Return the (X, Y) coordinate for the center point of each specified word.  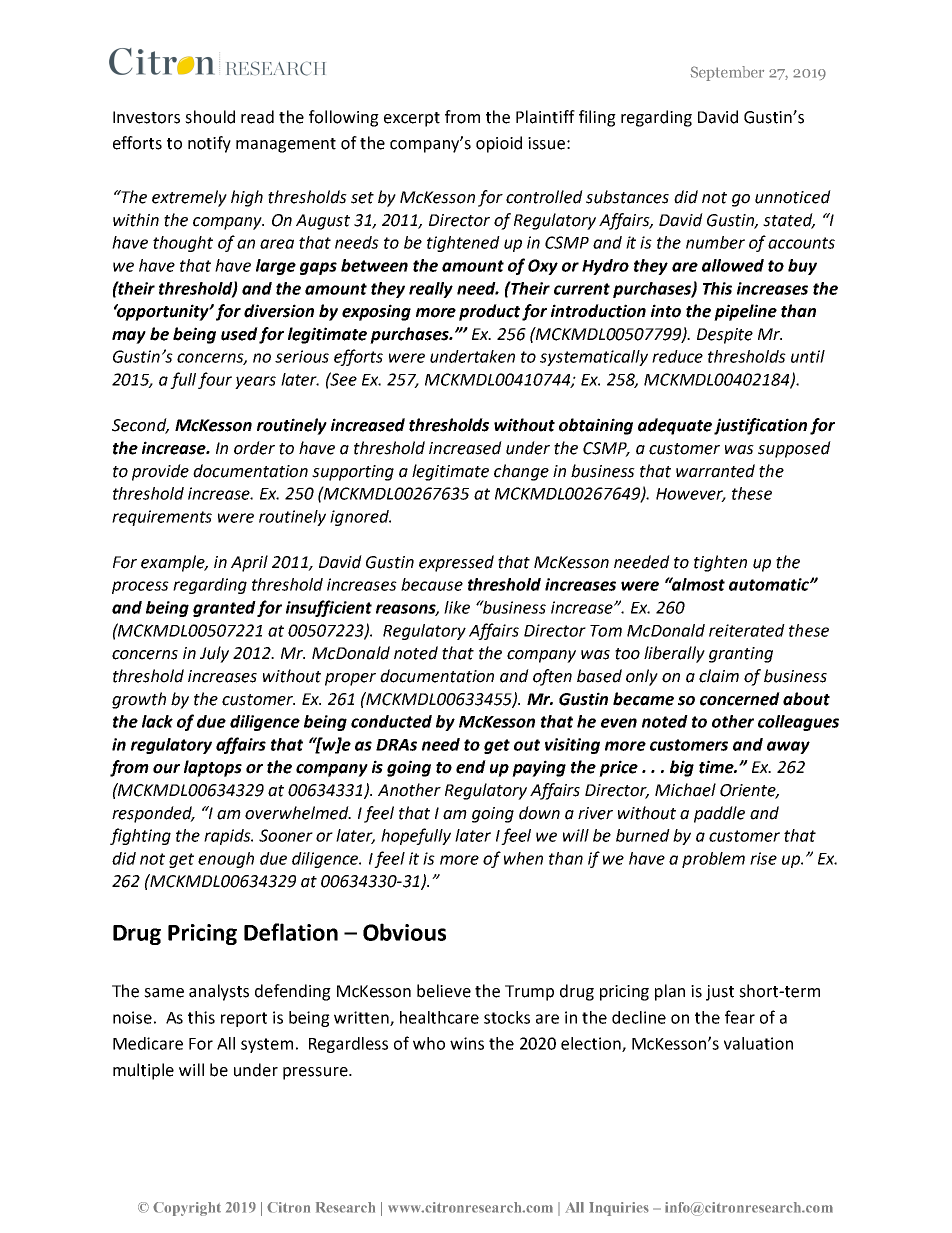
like (457, 607)
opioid (499, 144)
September (727, 73)
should (210, 117)
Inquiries (619, 1209)
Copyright (187, 1209)
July (214, 654)
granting (741, 655)
